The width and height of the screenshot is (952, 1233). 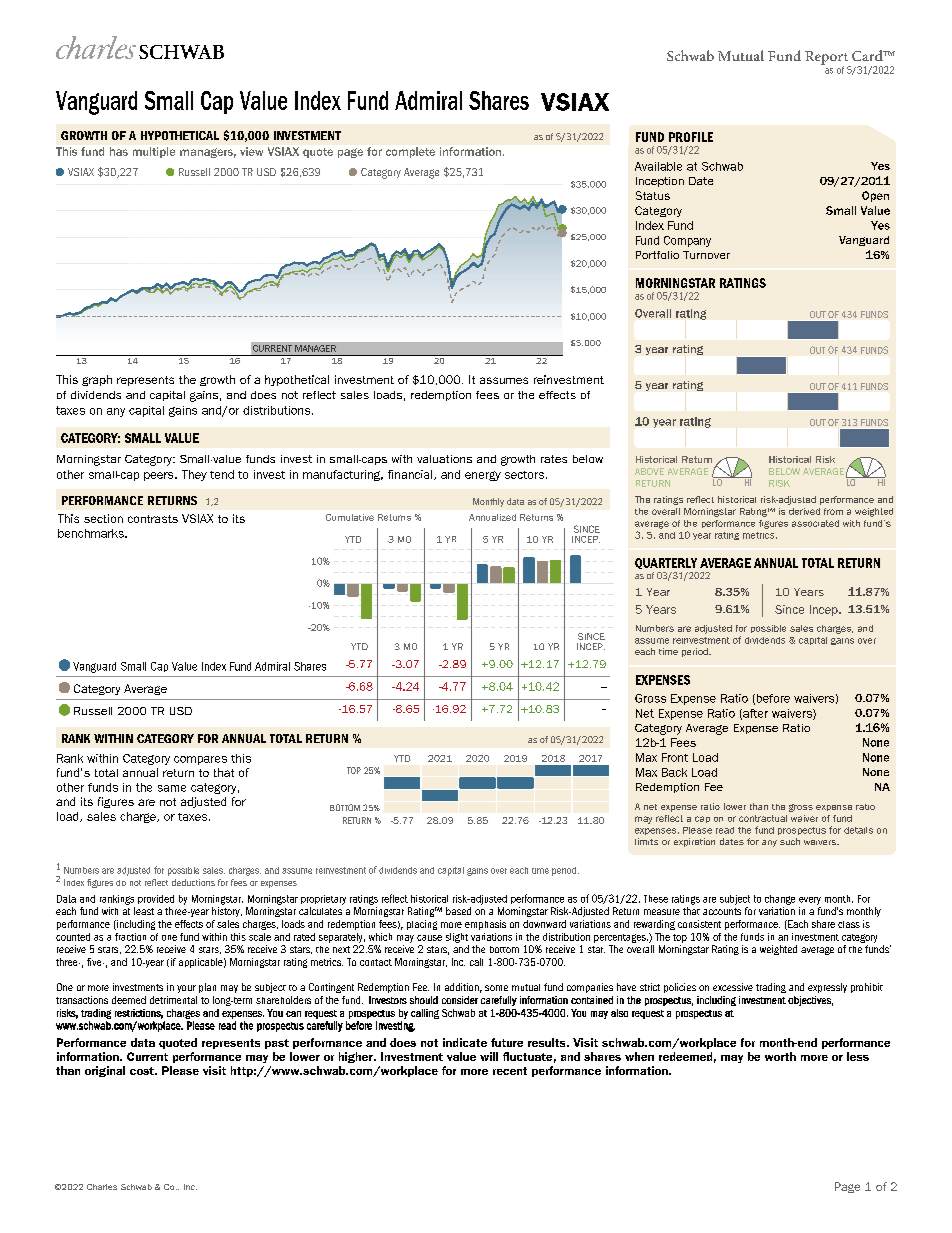 What do you see at coordinates (102, 1187) in the screenshot?
I see `Charles` at bounding box center [102, 1187].
